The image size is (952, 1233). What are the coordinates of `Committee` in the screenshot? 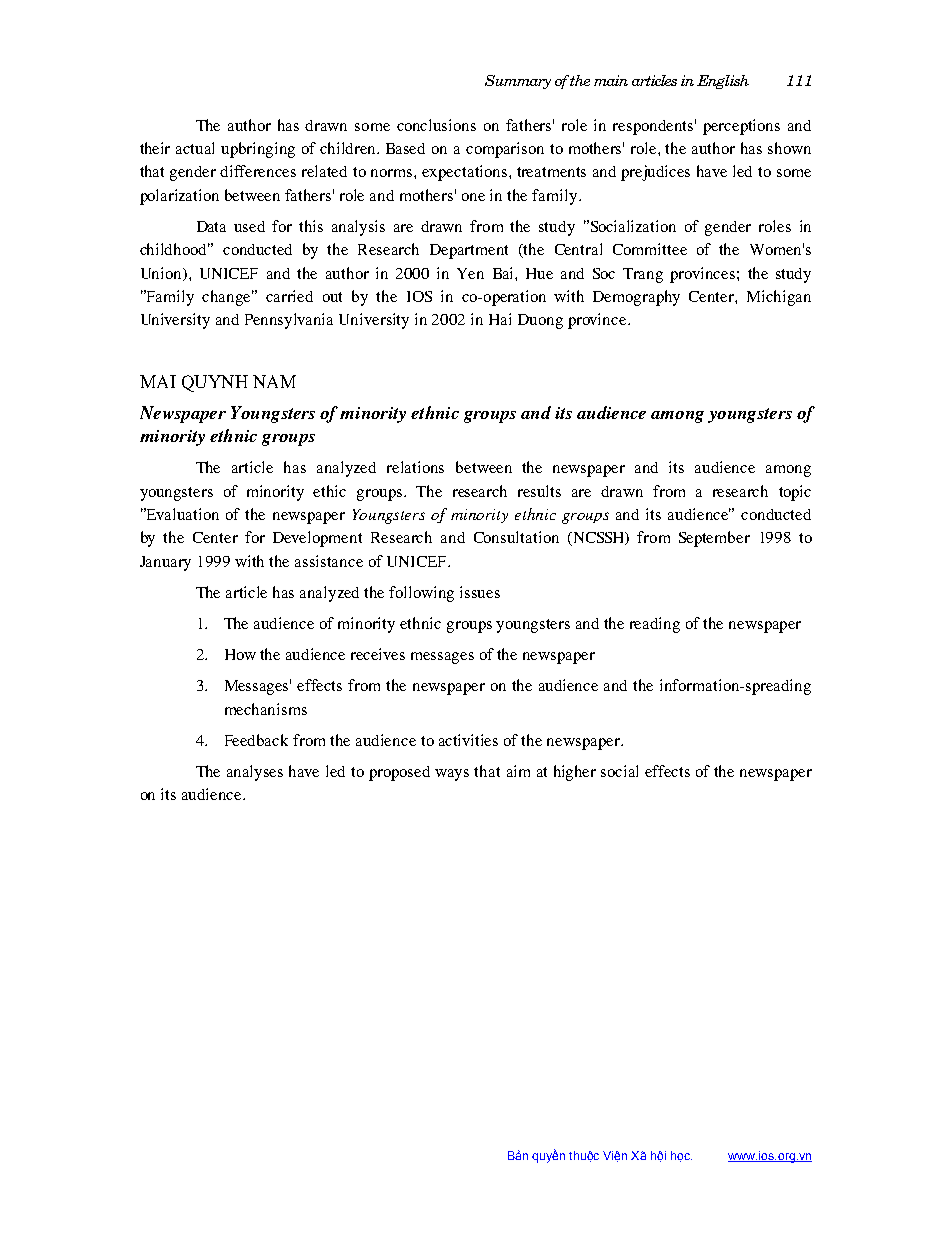 It's located at (650, 249).
